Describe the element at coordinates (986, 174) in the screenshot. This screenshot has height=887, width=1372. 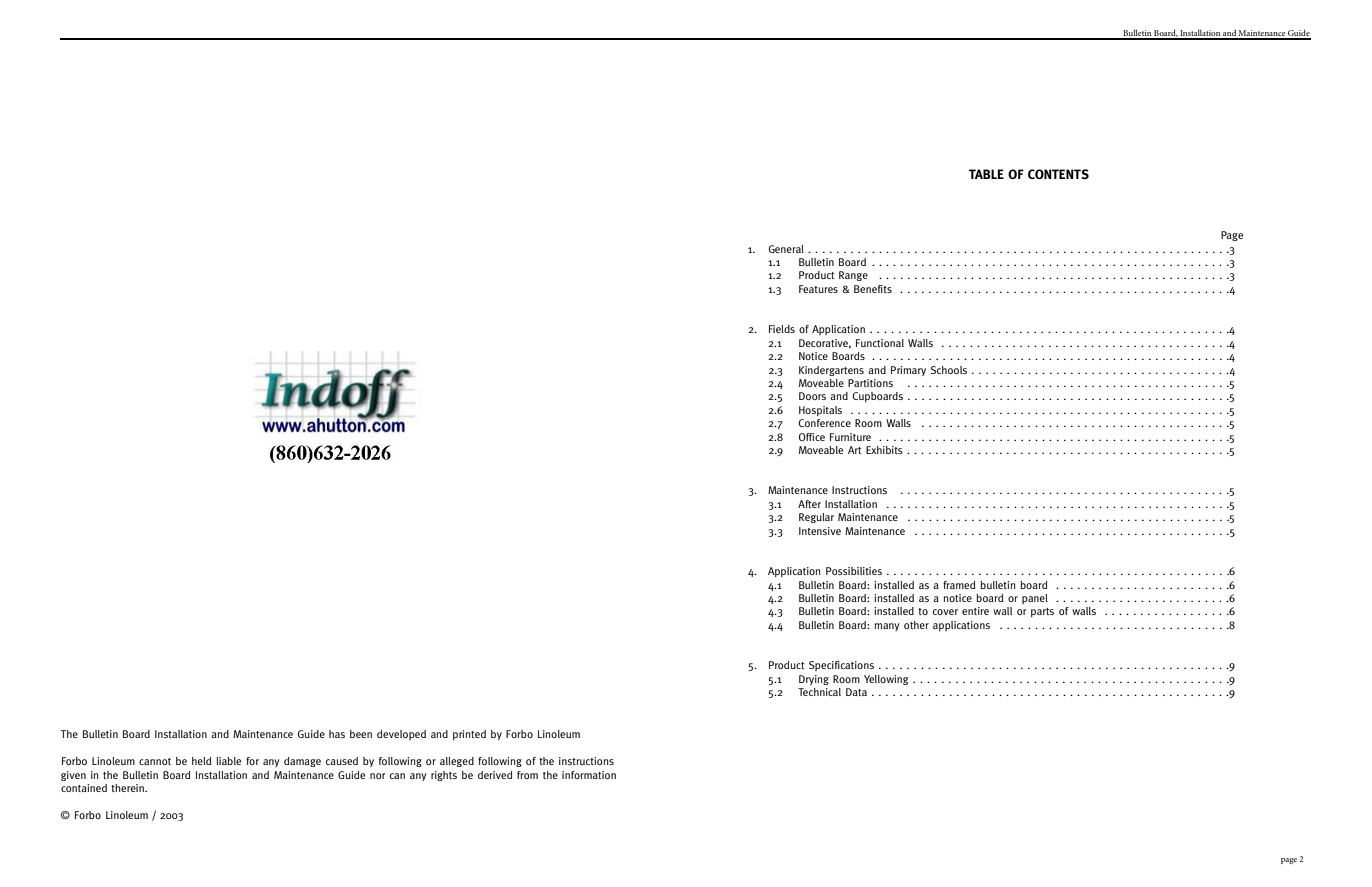
I see `TABLE` at that location.
